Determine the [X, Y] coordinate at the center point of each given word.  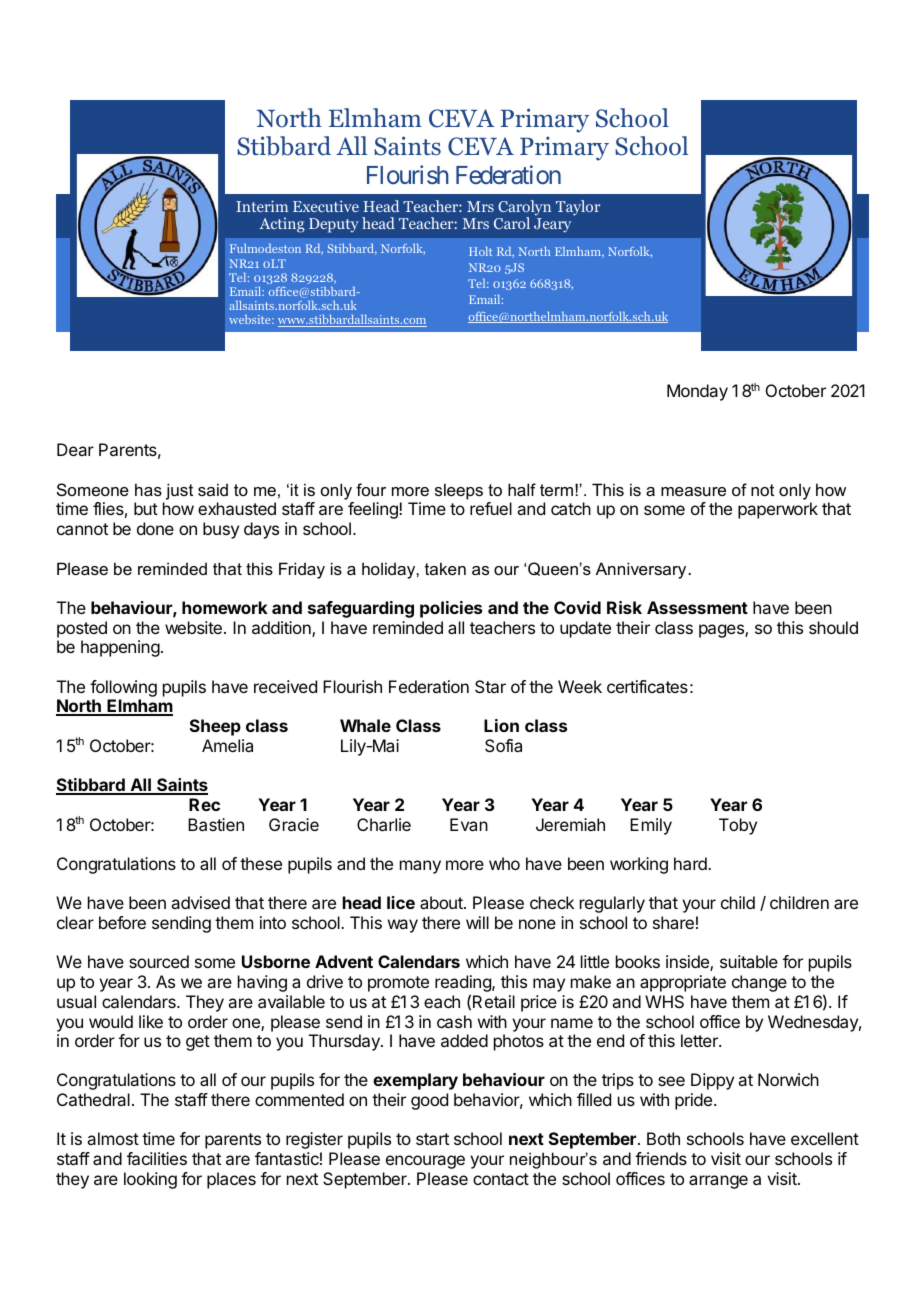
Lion [501, 725]
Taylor [578, 208]
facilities [157, 1158]
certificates [647, 686]
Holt [480, 251]
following [123, 688]
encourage [425, 1162]
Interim [262, 206]
